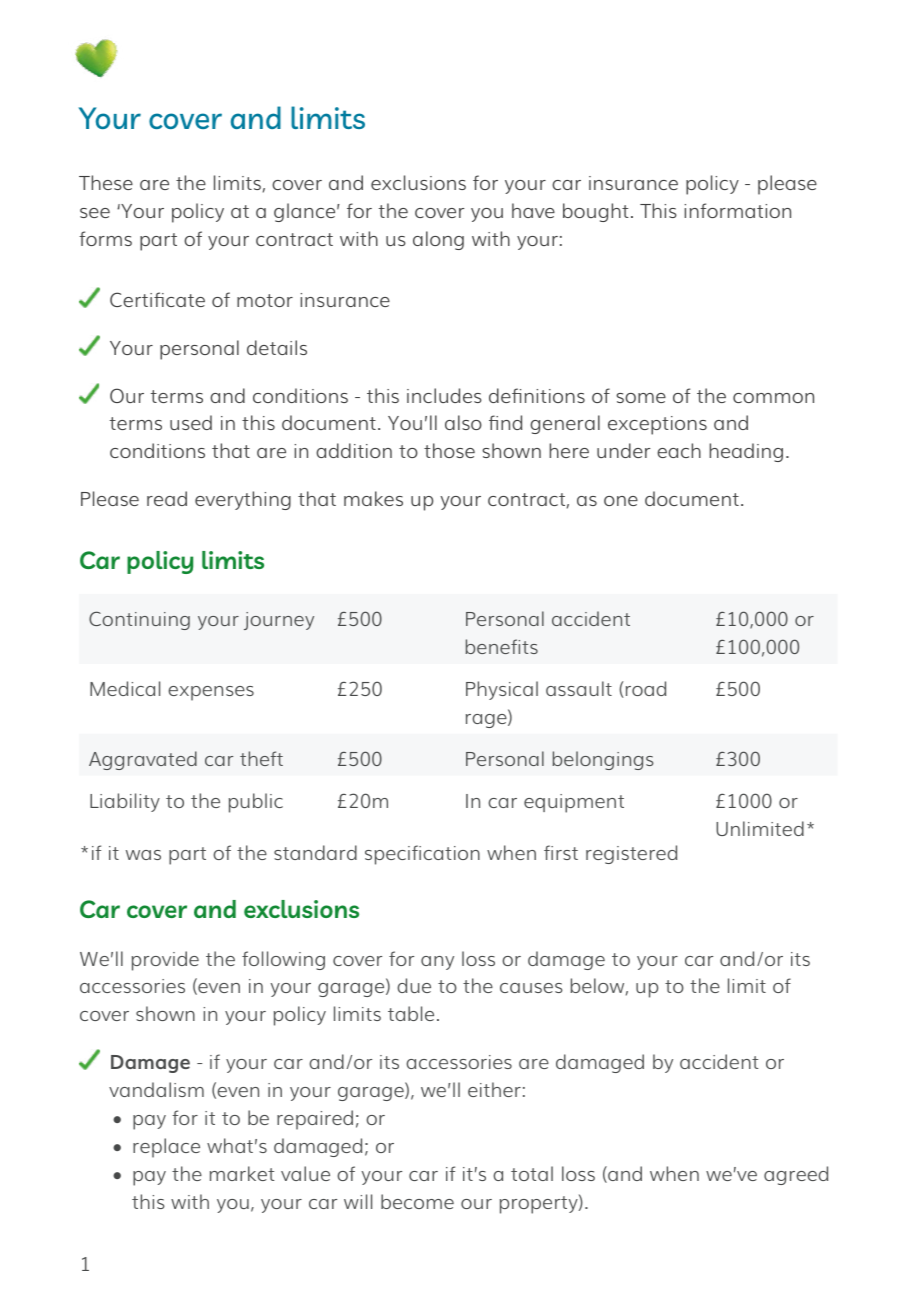  I want to click on agreed, so click(796, 1175).
